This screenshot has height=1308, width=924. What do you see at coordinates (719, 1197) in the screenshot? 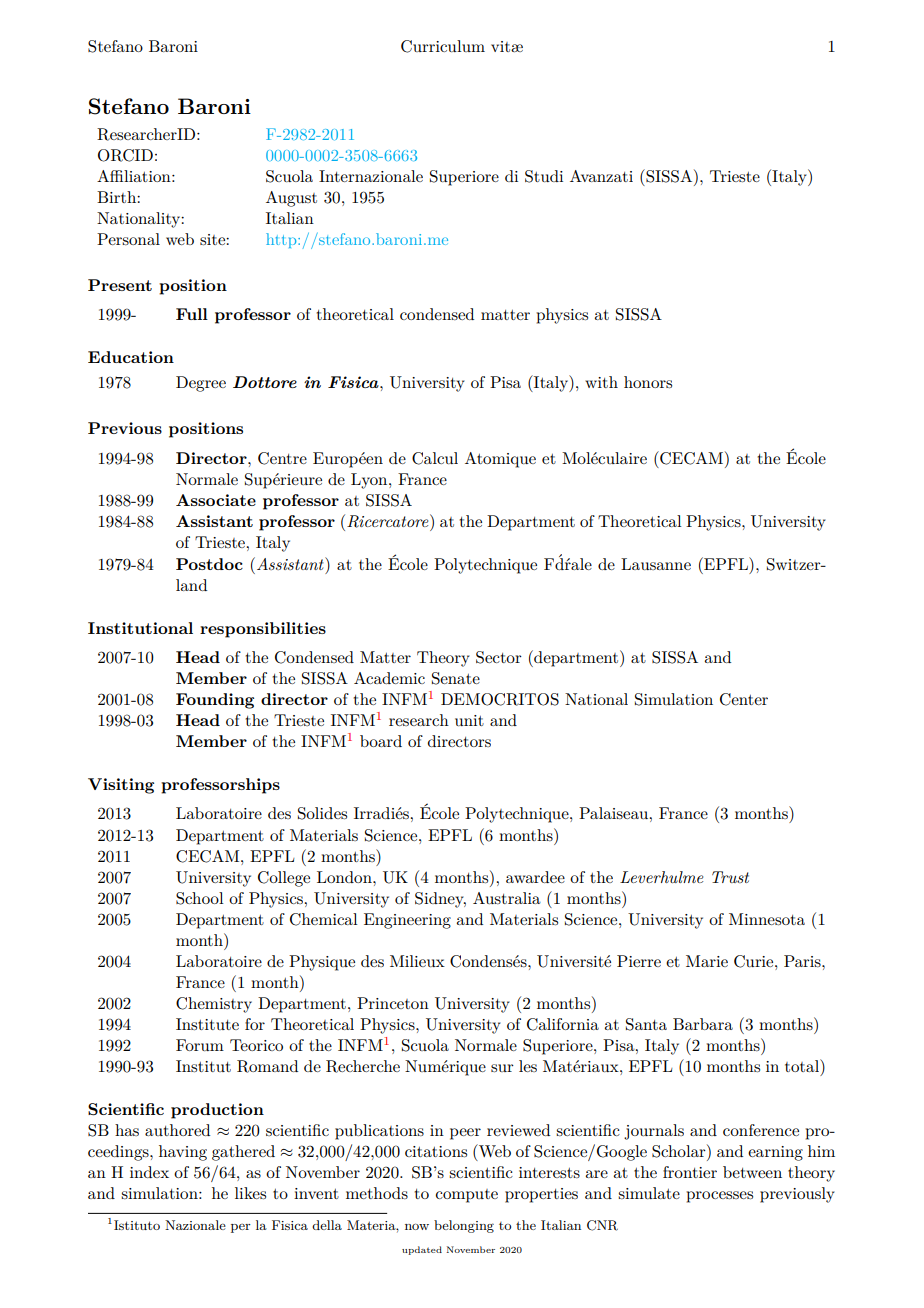
I see `processes` at bounding box center [719, 1197].
